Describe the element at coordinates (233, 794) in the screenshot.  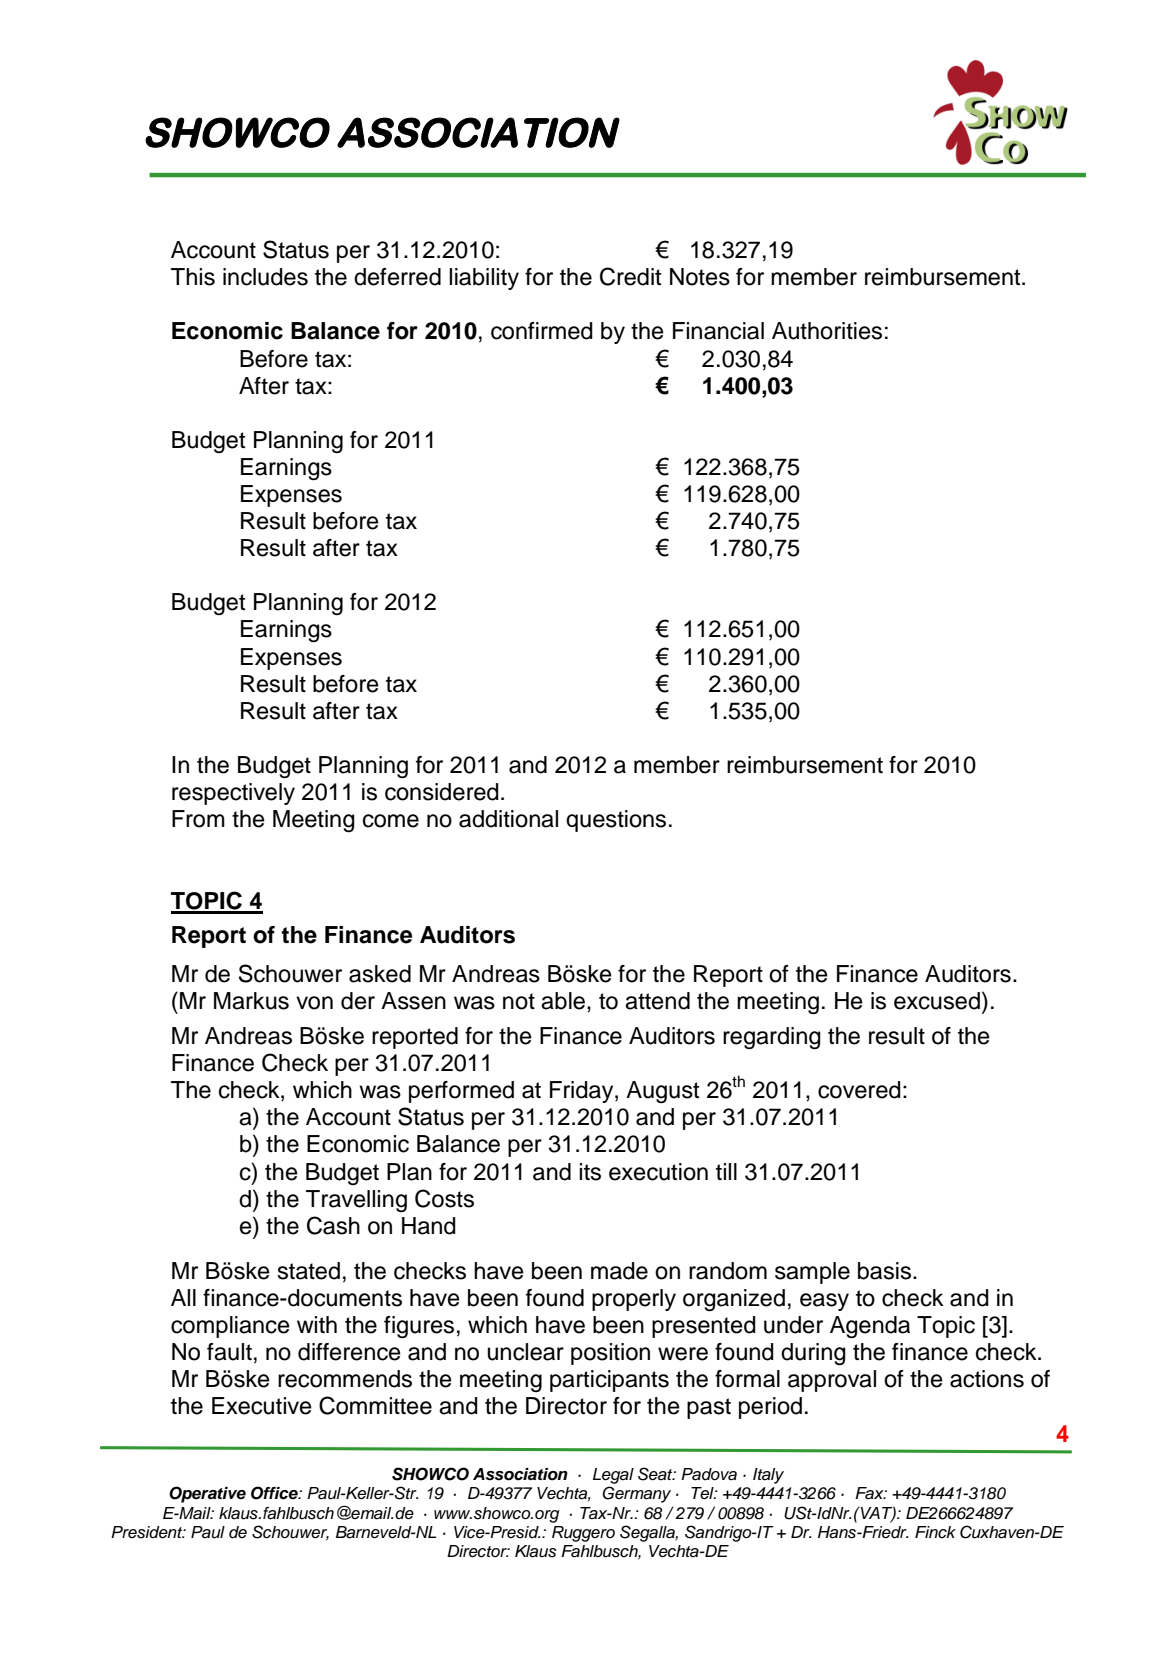
I see `respectively` at that location.
